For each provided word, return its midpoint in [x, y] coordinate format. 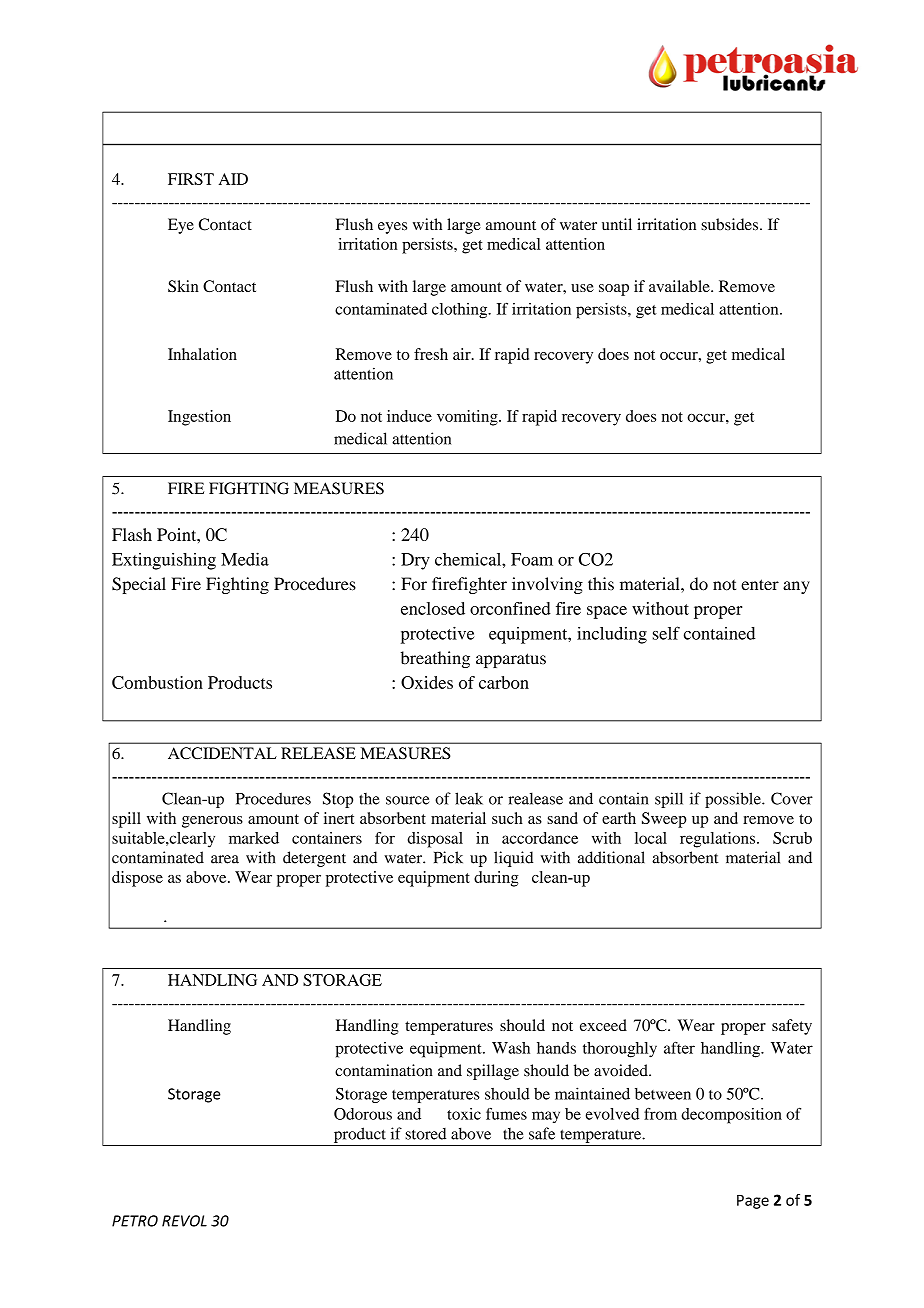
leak [469, 798]
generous [212, 822]
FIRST [191, 179]
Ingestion [199, 418]
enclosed [433, 608]
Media [245, 559]
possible [734, 800]
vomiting [468, 418]
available [680, 286]
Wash [511, 1048]
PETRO [135, 1221]
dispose [137, 879]
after [679, 1048]
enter [760, 585]
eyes [392, 228]
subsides [731, 224]
